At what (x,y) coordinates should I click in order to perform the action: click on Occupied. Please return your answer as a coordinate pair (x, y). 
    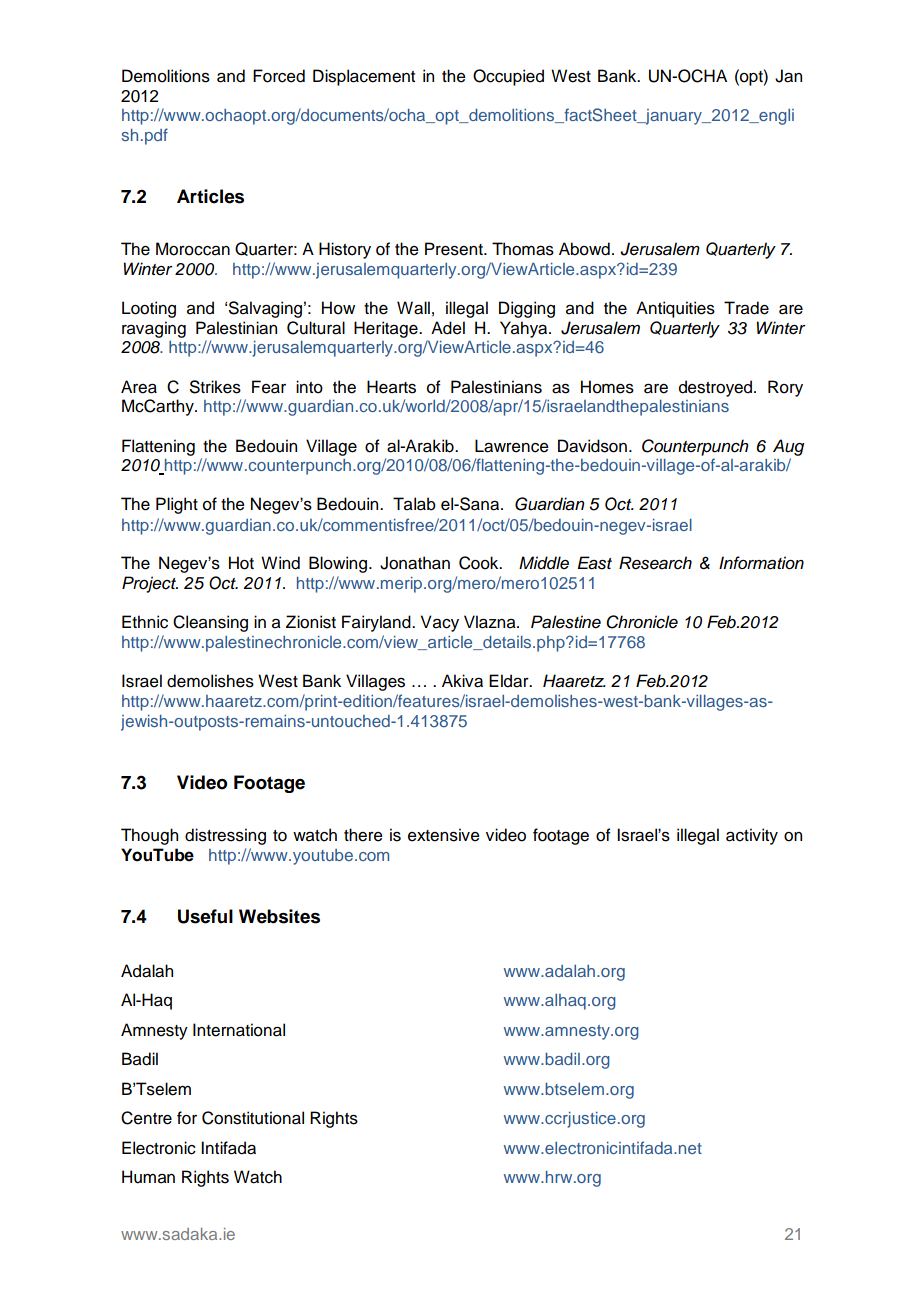
    Looking at the image, I should click on (508, 77).
